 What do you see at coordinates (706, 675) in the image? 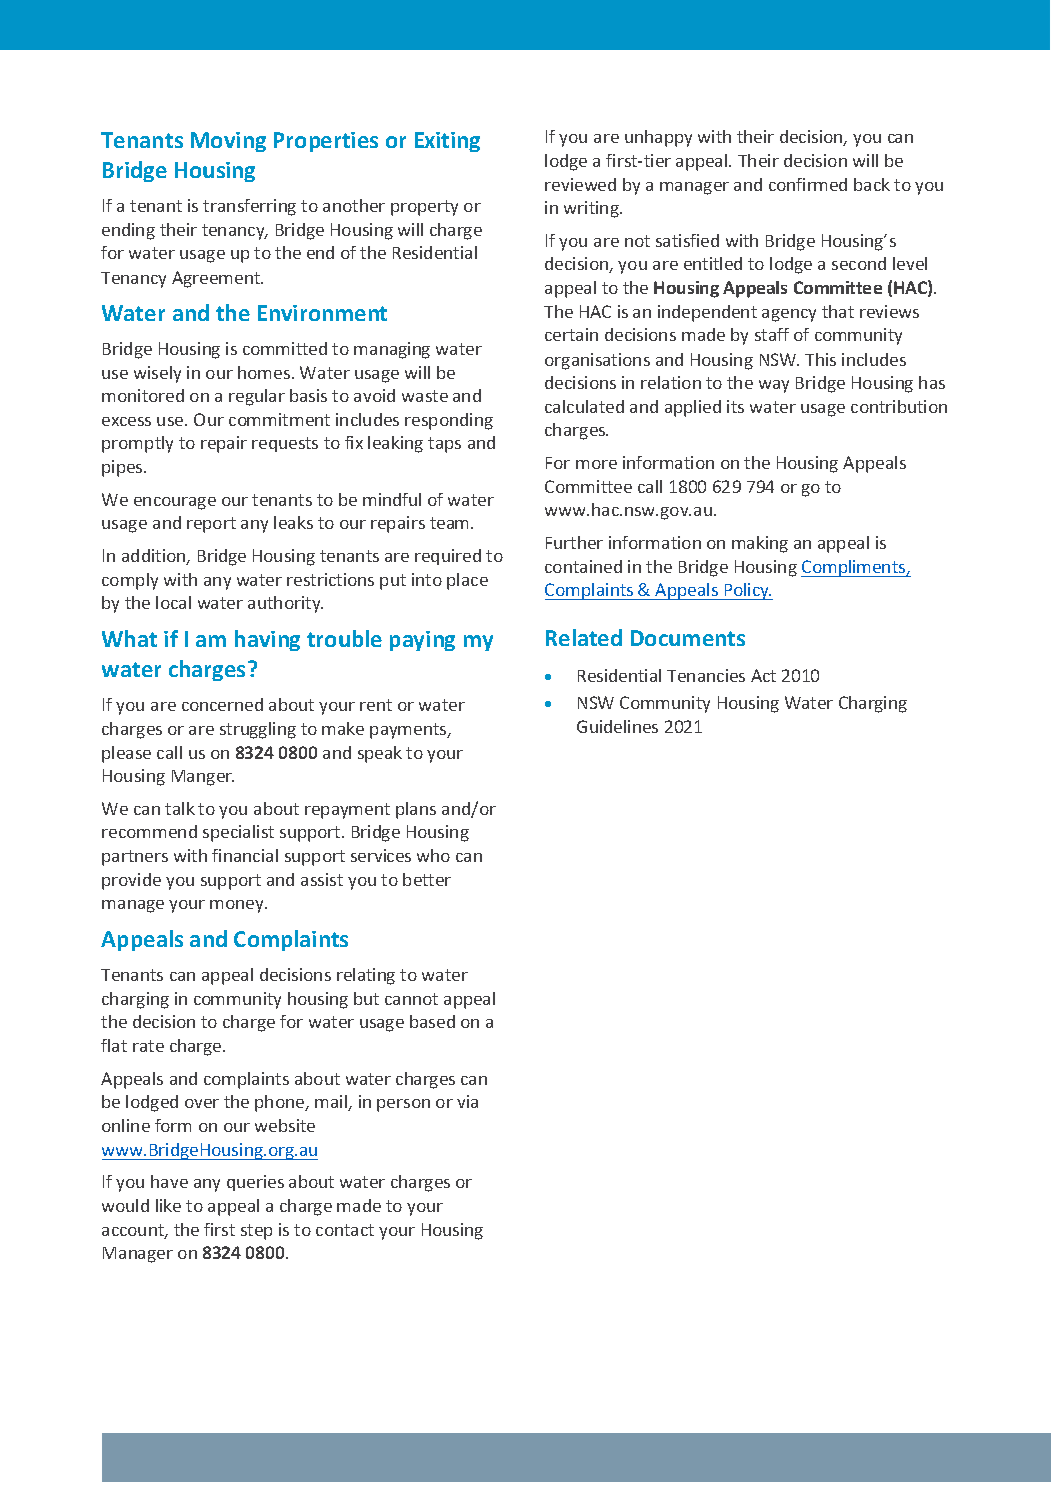
I see `Tenancies` at bounding box center [706, 675].
